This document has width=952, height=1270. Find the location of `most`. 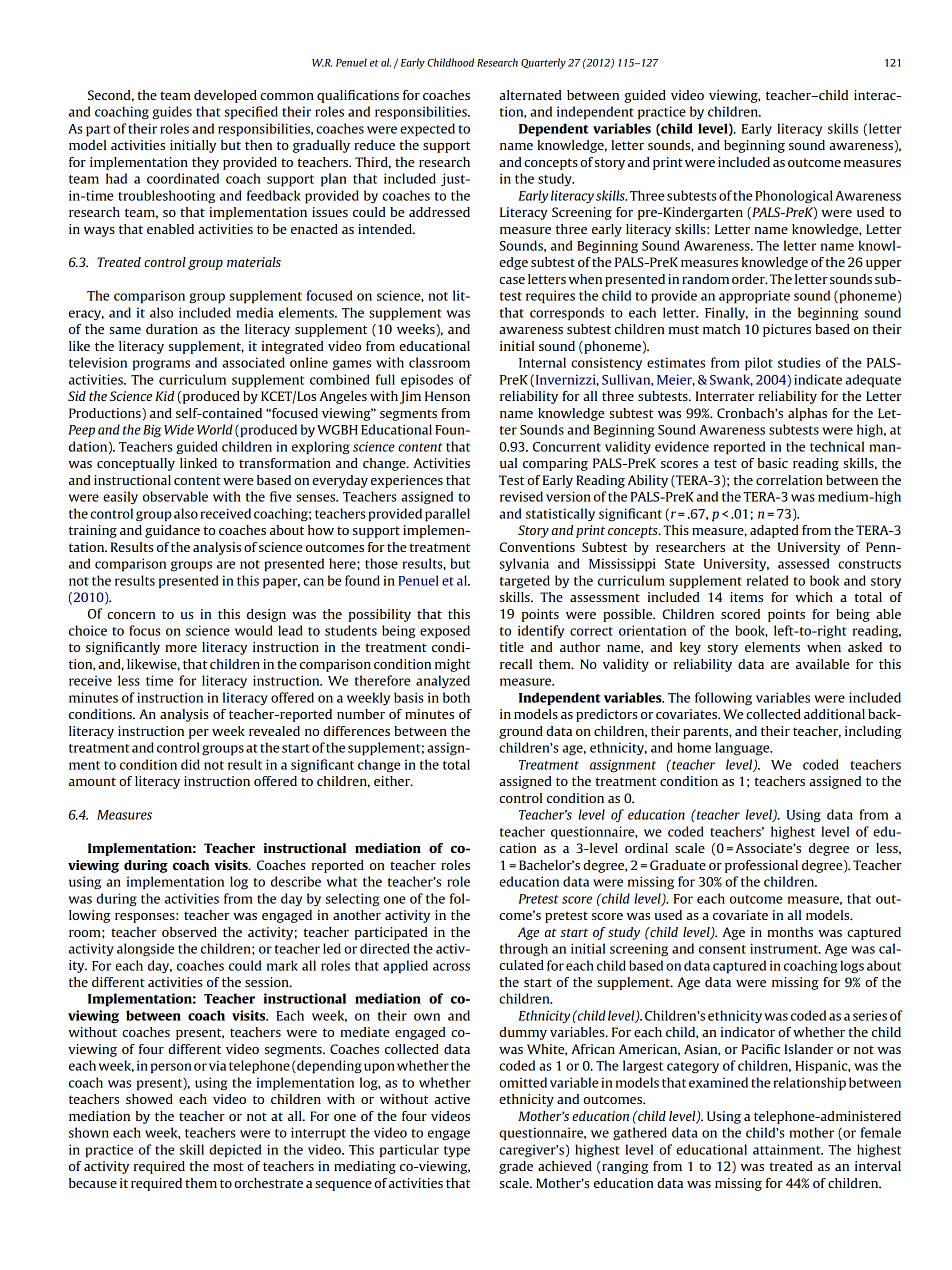

most is located at coordinates (228, 1166).
